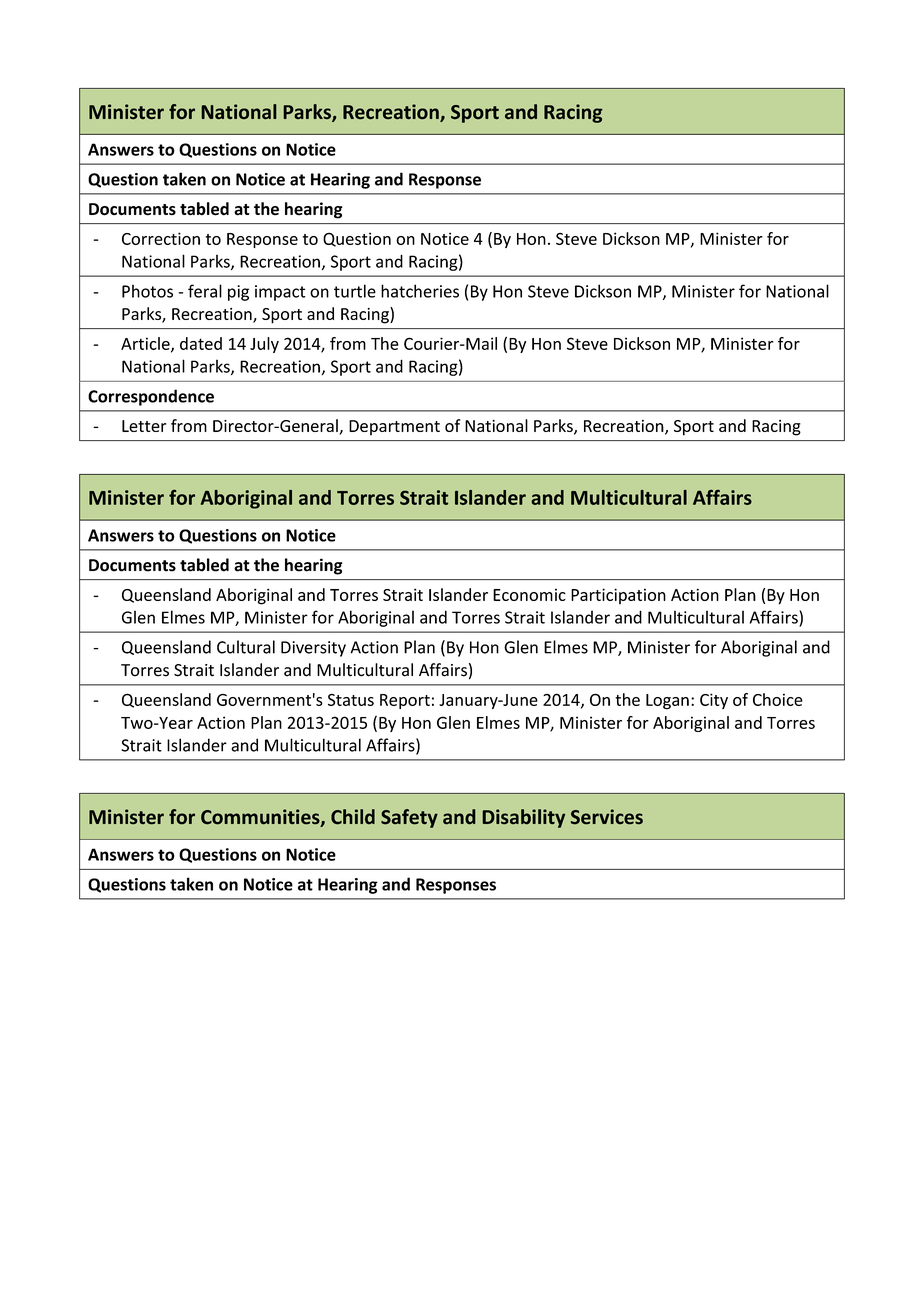  I want to click on Correction, so click(161, 238).
